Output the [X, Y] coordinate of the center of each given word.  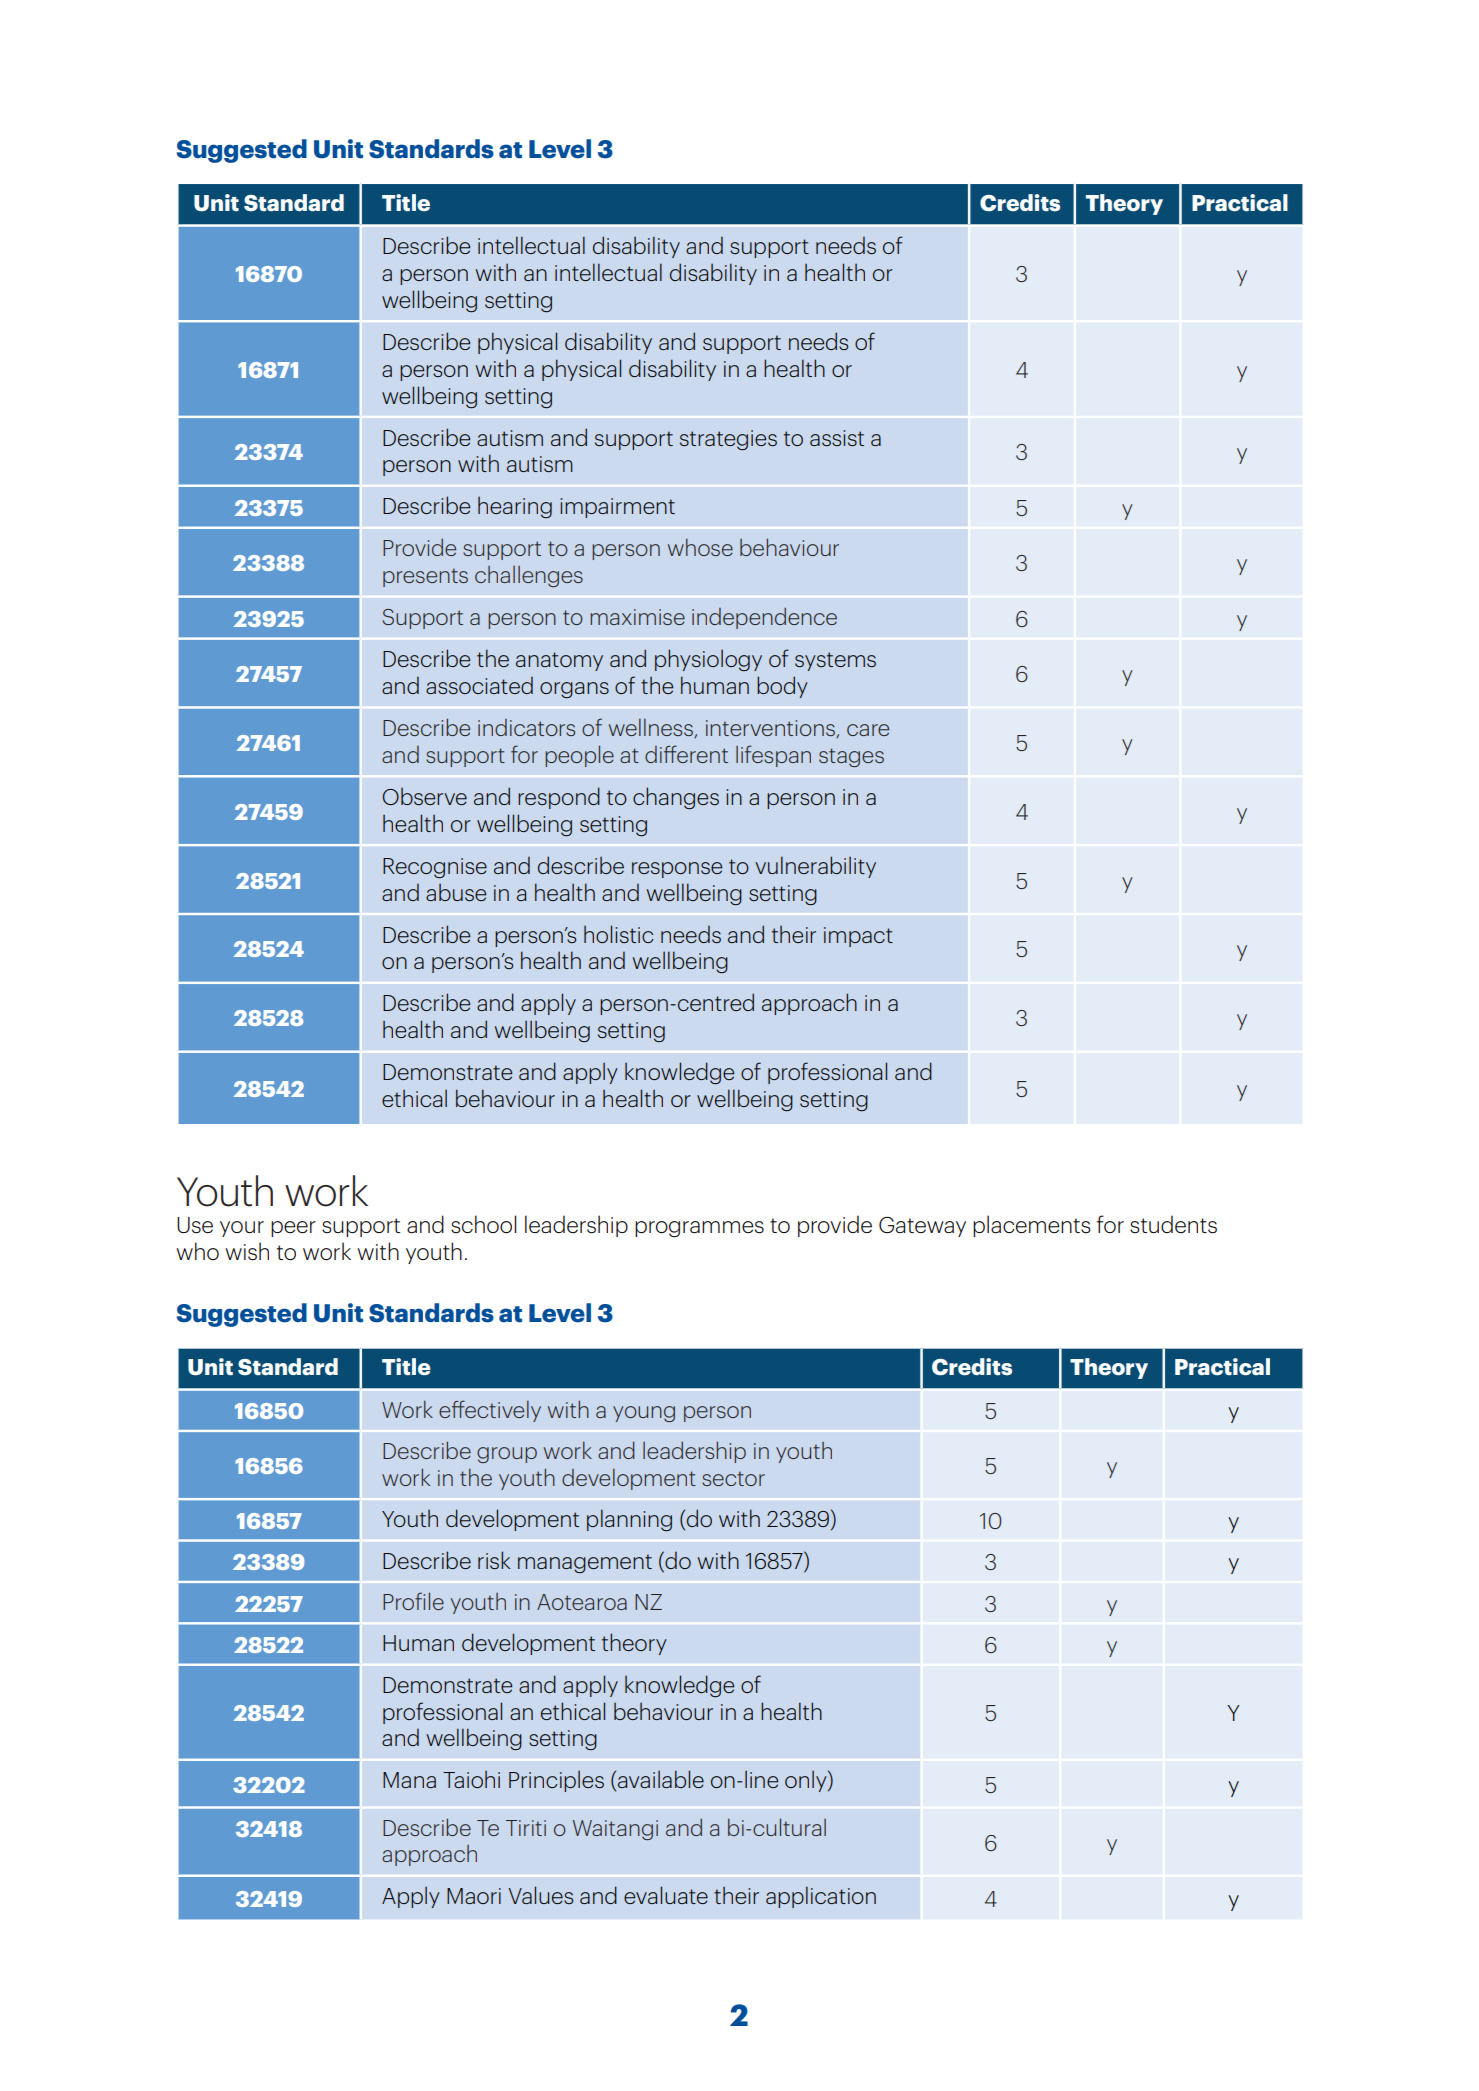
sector [733, 1478]
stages [851, 757]
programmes [699, 1229]
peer [293, 1229]
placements [1032, 1226]
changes [676, 798]
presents [425, 577]
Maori [474, 1896]
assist [837, 438]
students [1173, 1224]
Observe [424, 796]
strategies [728, 440]
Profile [413, 1601]
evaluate [666, 1895]
